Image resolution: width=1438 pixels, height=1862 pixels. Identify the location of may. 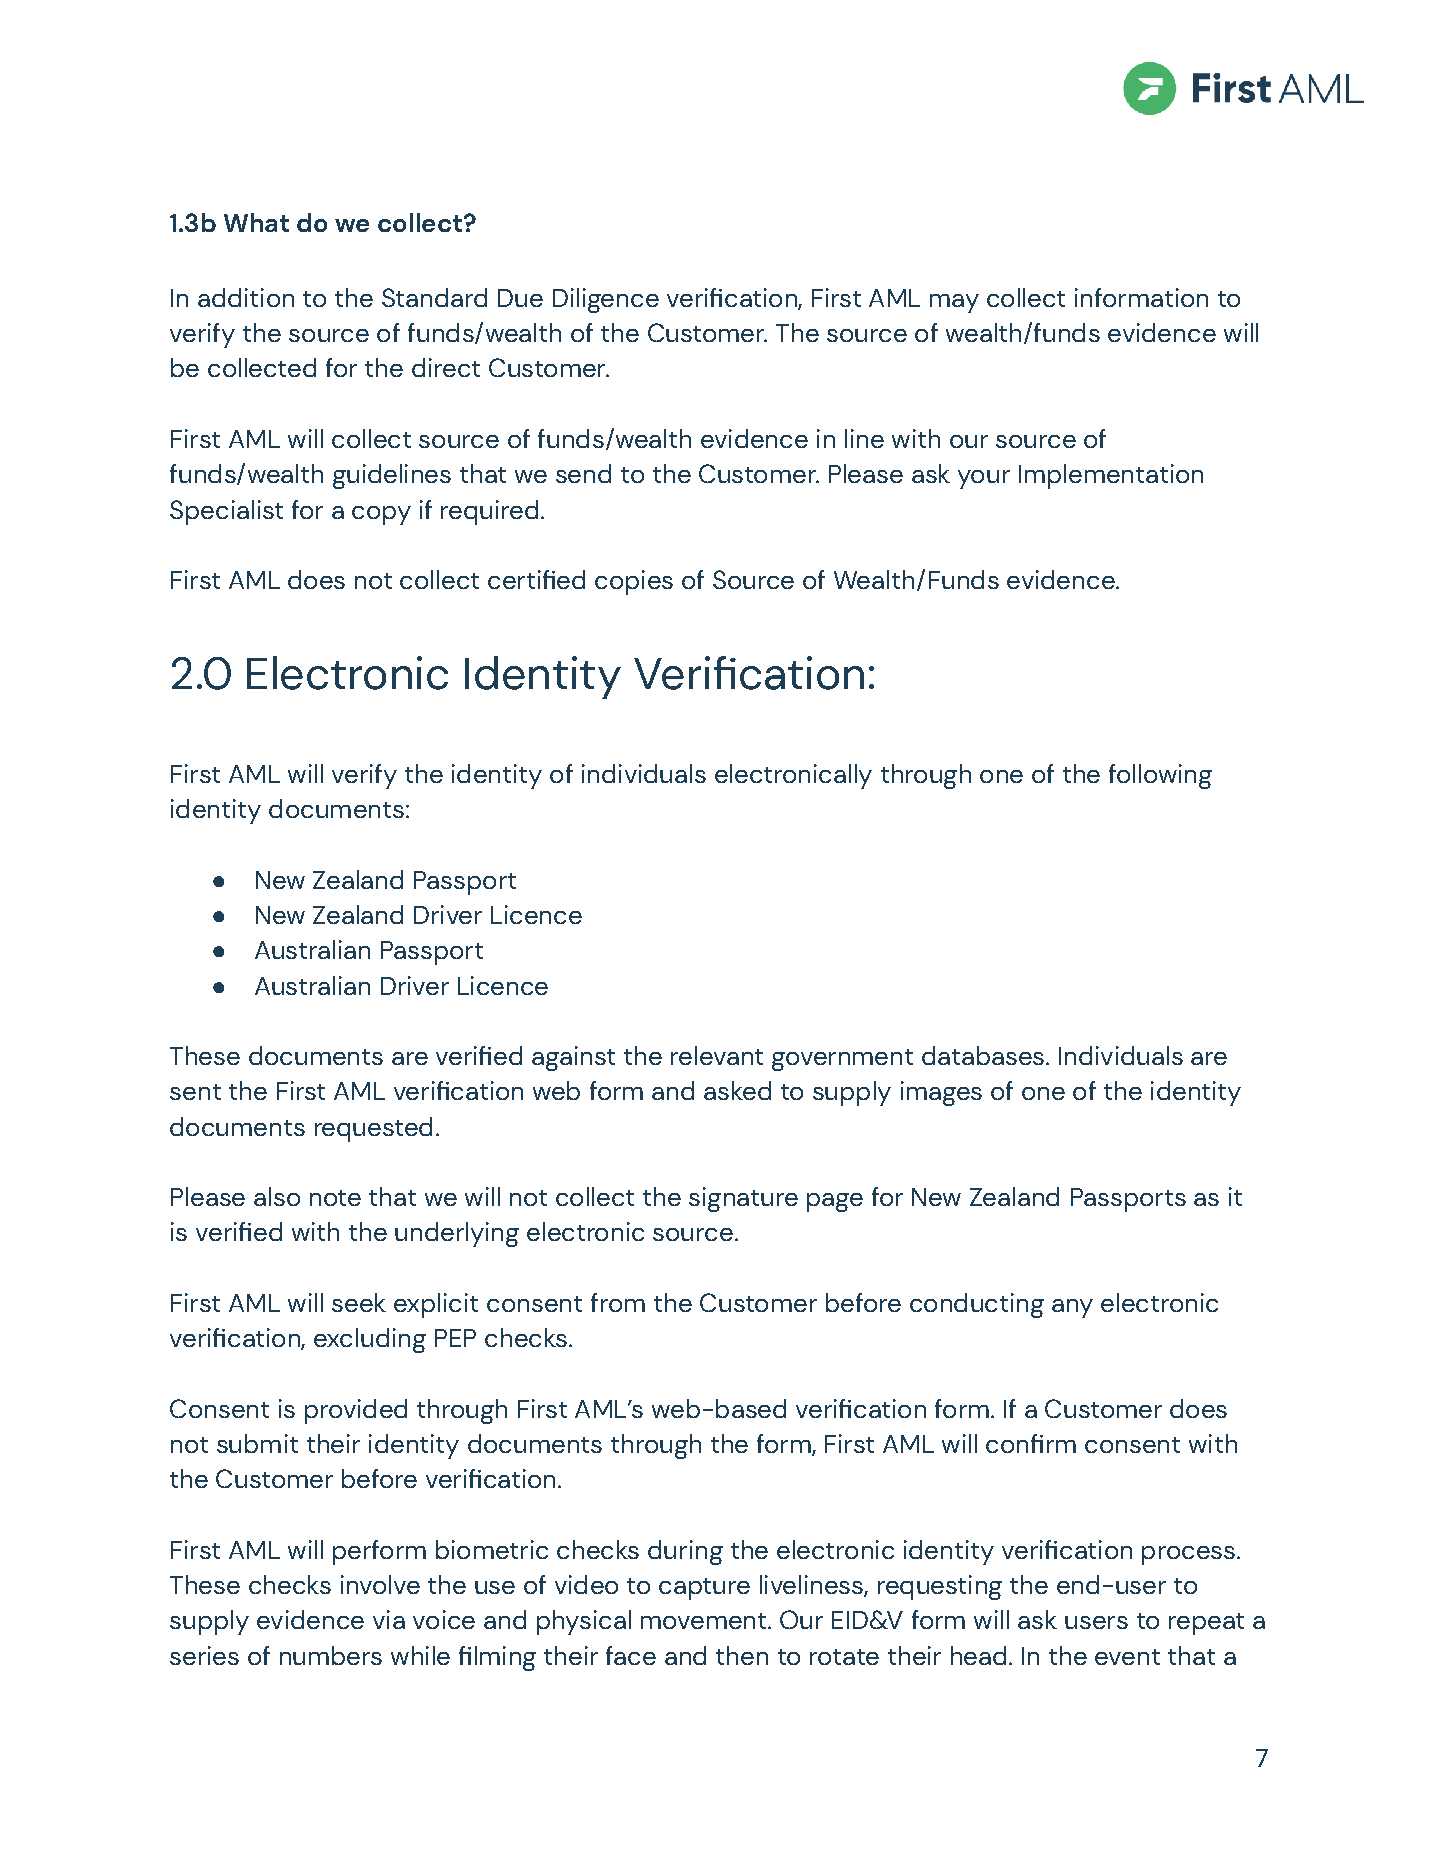
(954, 303).
